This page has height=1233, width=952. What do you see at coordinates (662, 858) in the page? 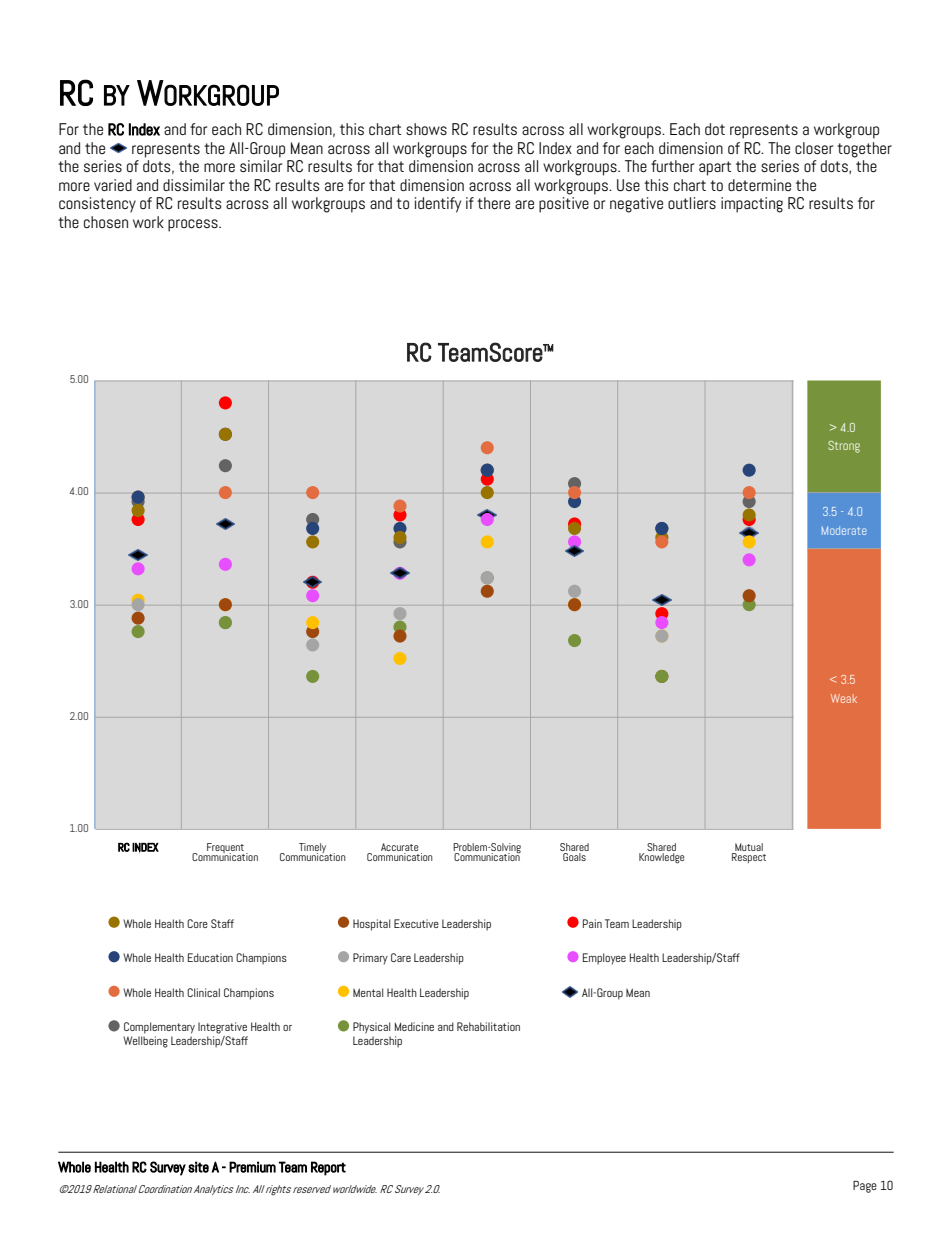
I see `Knowledge` at bounding box center [662, 858].
